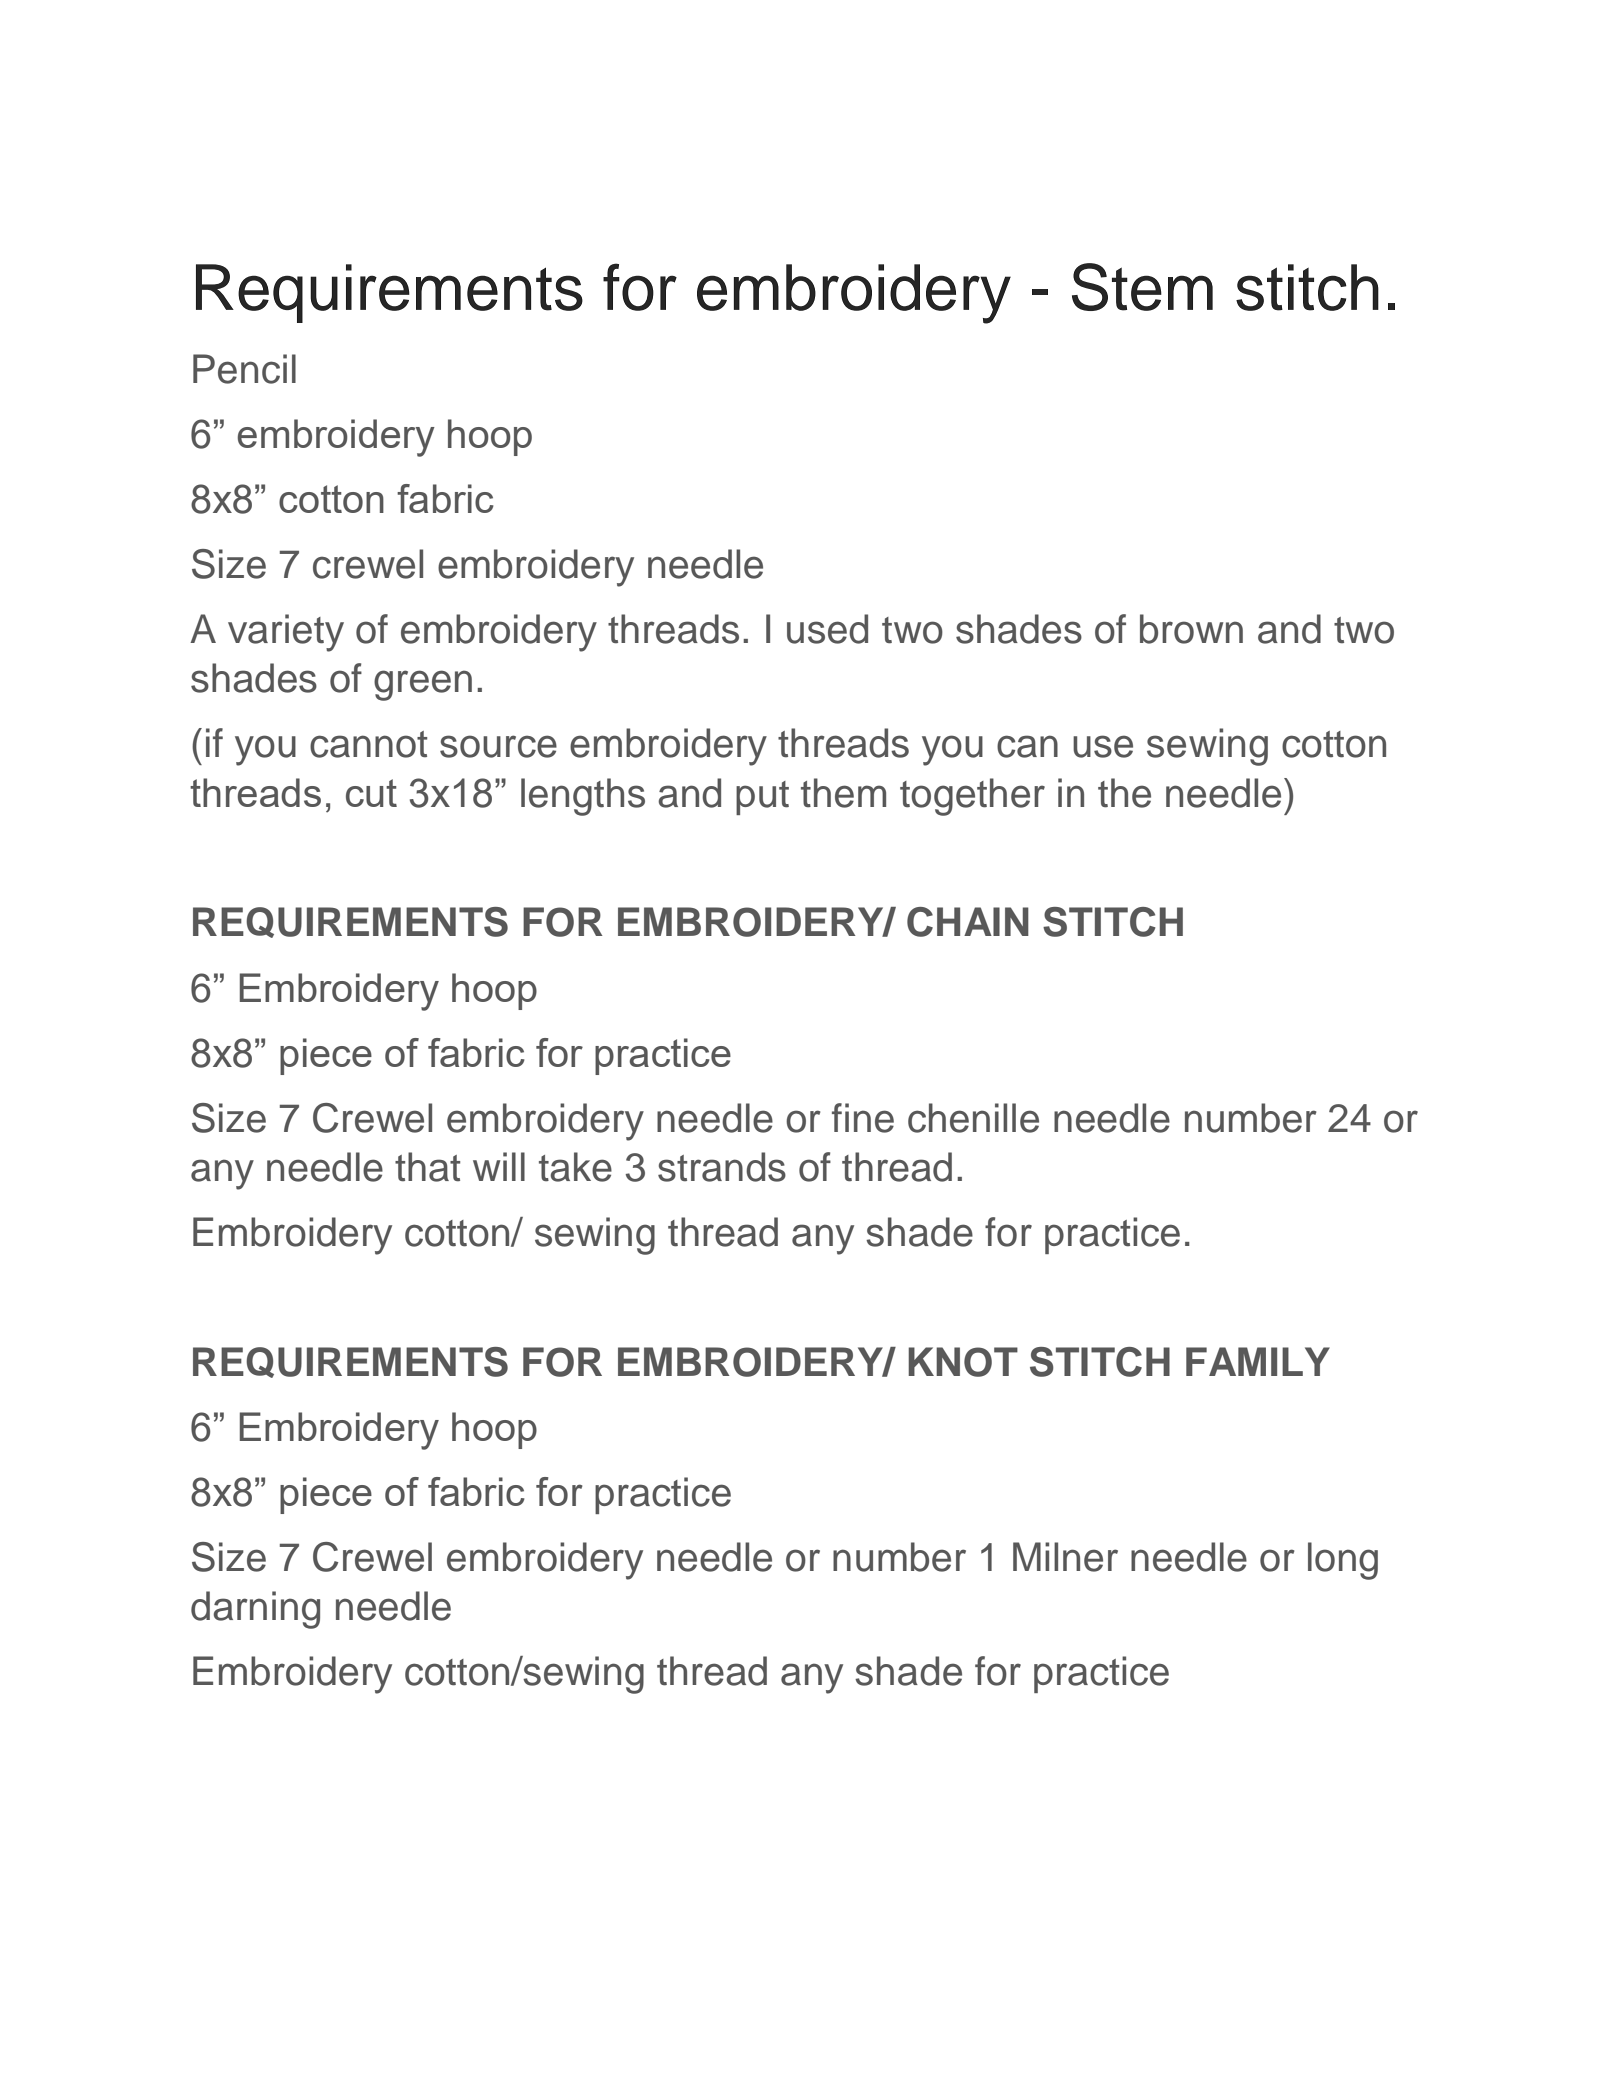  Describe the element at coordinates (968, 922) in the screenshot. I see `CHAIN` at that location.
